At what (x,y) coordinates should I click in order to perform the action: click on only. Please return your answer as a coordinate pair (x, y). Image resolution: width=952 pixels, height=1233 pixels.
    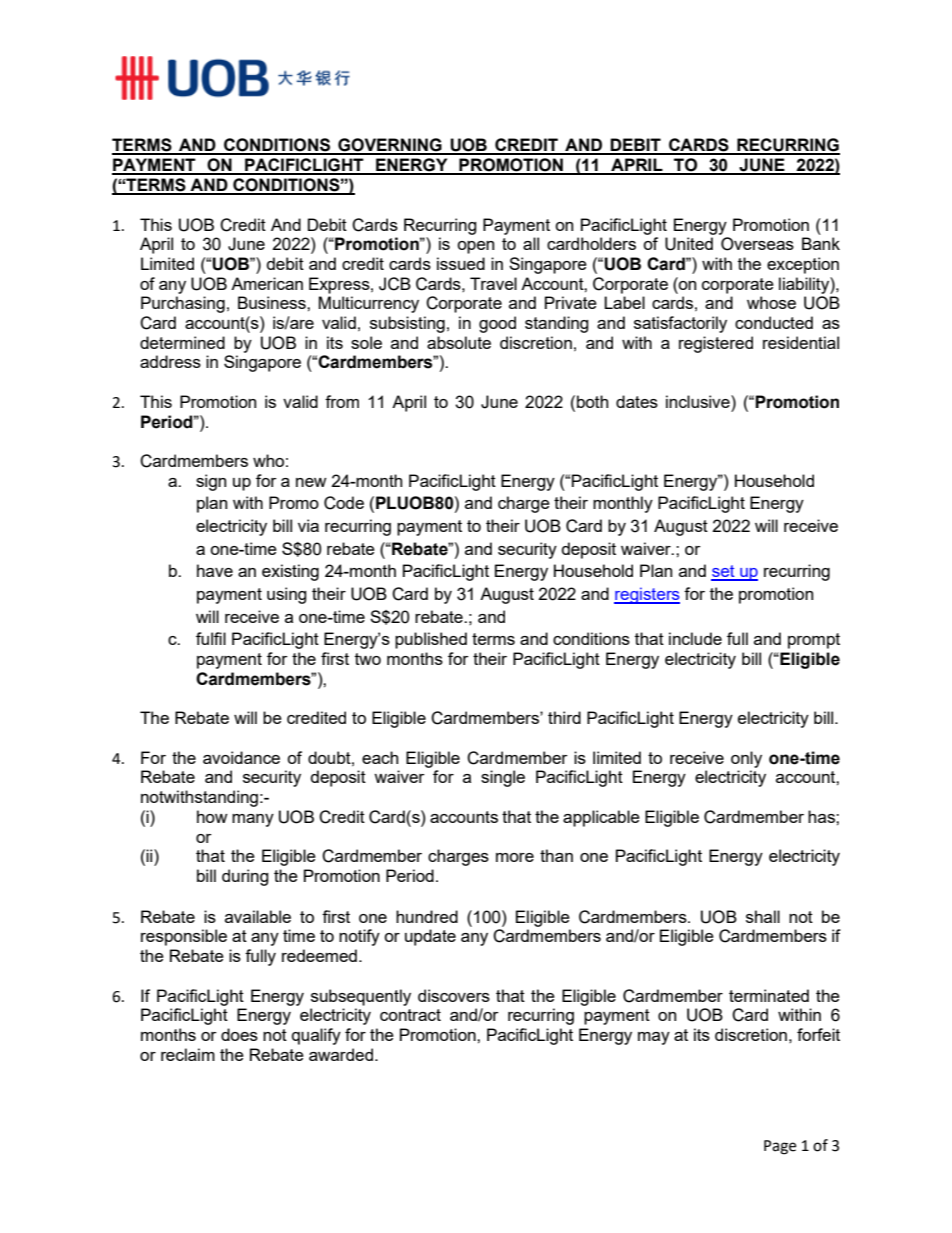
    Looking at the image, I should click on (746, 759).
